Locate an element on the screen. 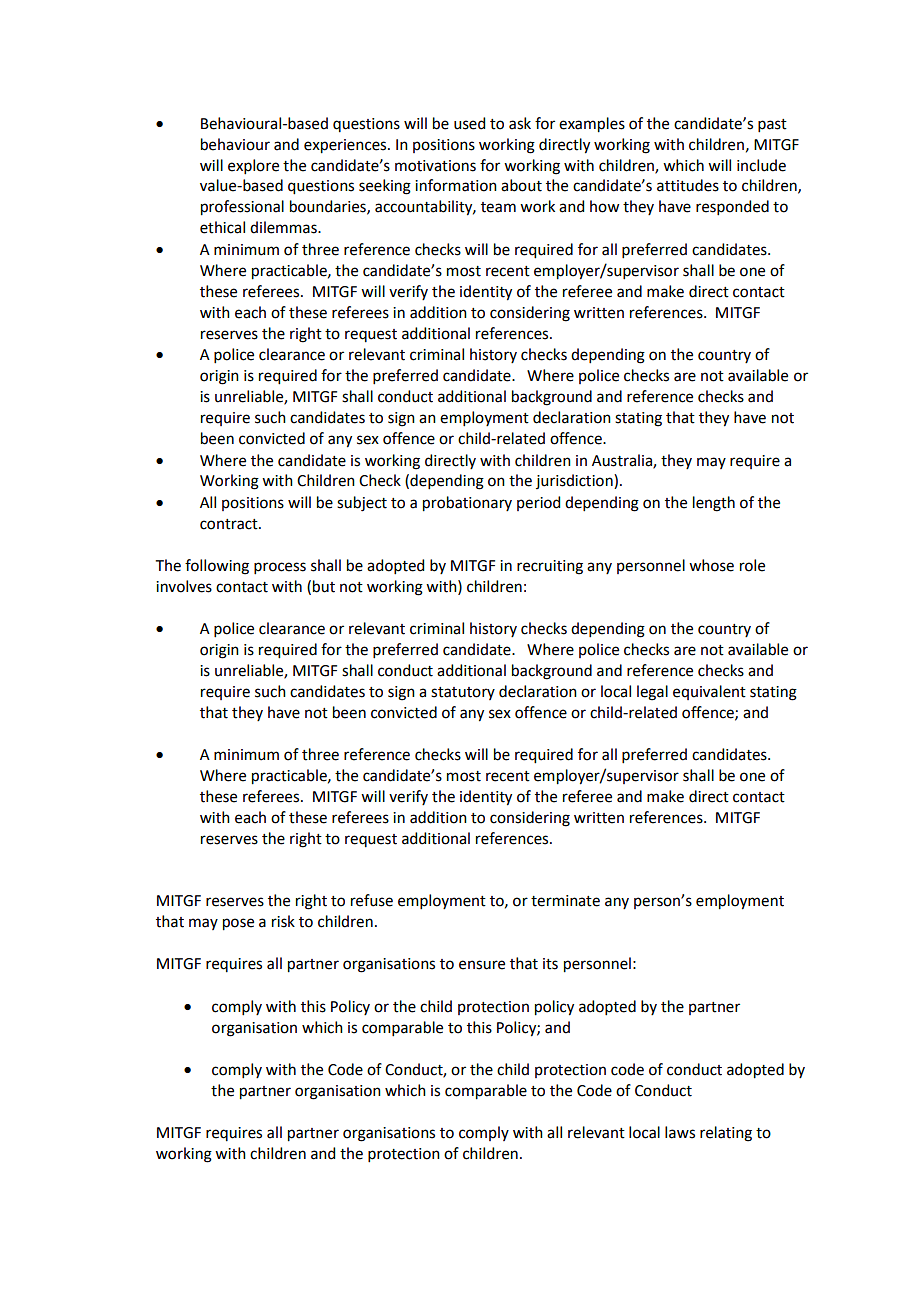 Image resolution: width=924 pixels, height=1308 pixels. attitudes is located at coordinates (688, 185).
